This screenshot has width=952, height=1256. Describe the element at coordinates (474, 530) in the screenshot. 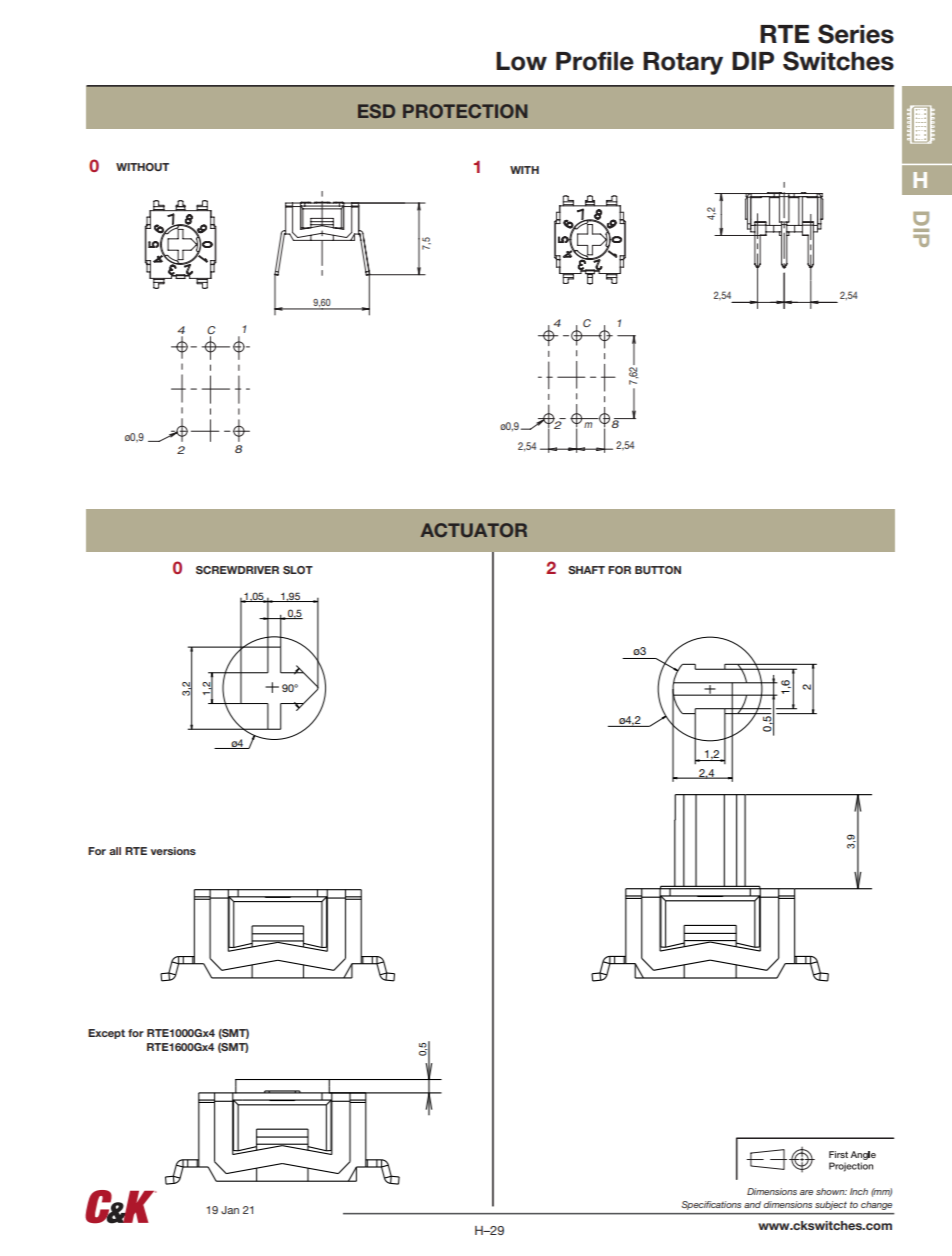

I see `ACTUATOR` at that location.
